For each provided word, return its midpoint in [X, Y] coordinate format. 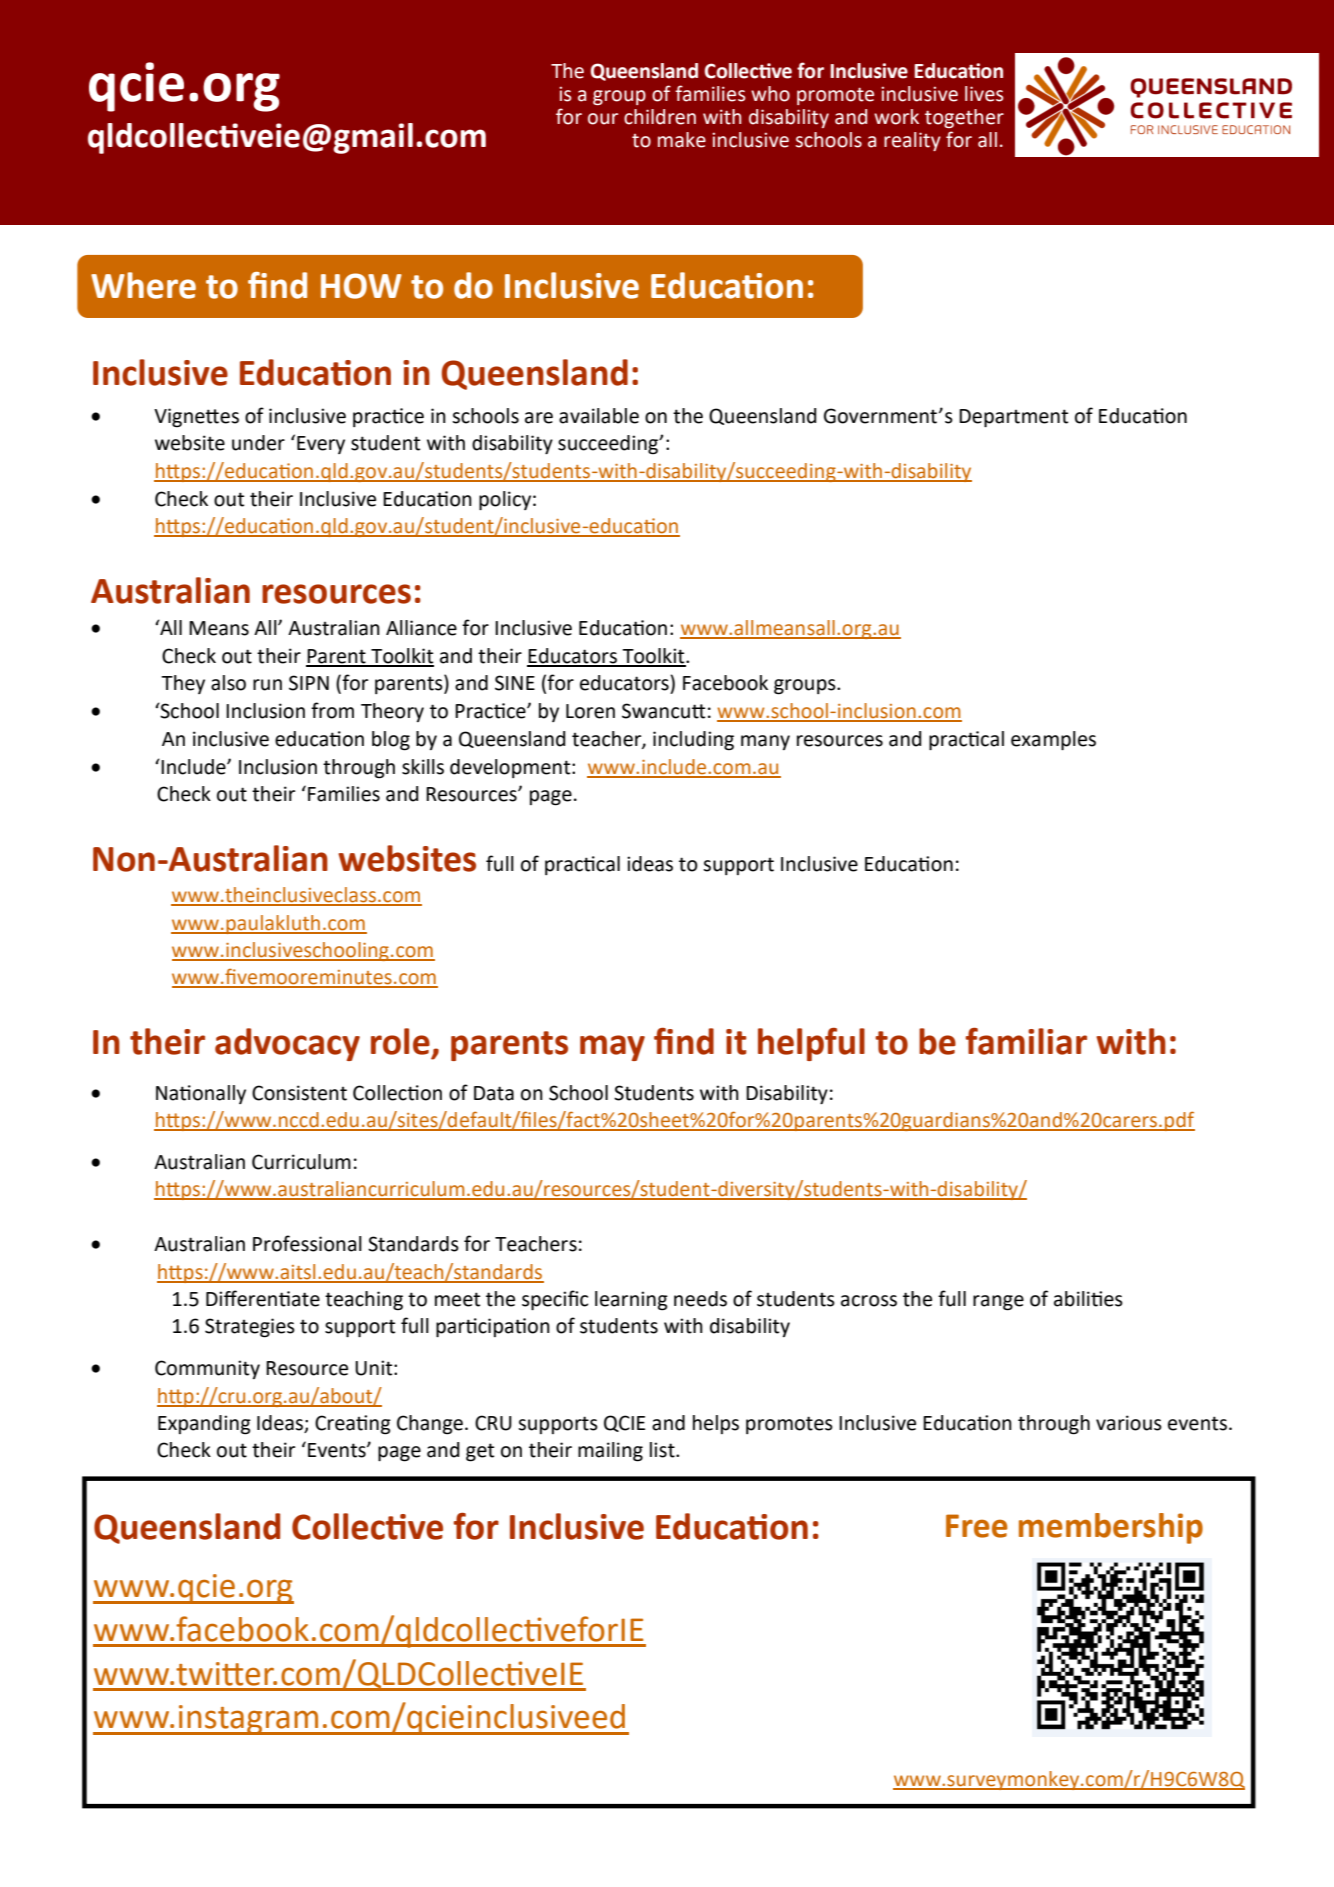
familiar [1026, 1041]
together [964, 118]
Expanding [204, 1425]
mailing [610, 1452]
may [612, 1048]
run [267, 685]
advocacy [287, 1044]
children [660, 117]
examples [1053, 740]
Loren [590, 711]
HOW [361, 286]
